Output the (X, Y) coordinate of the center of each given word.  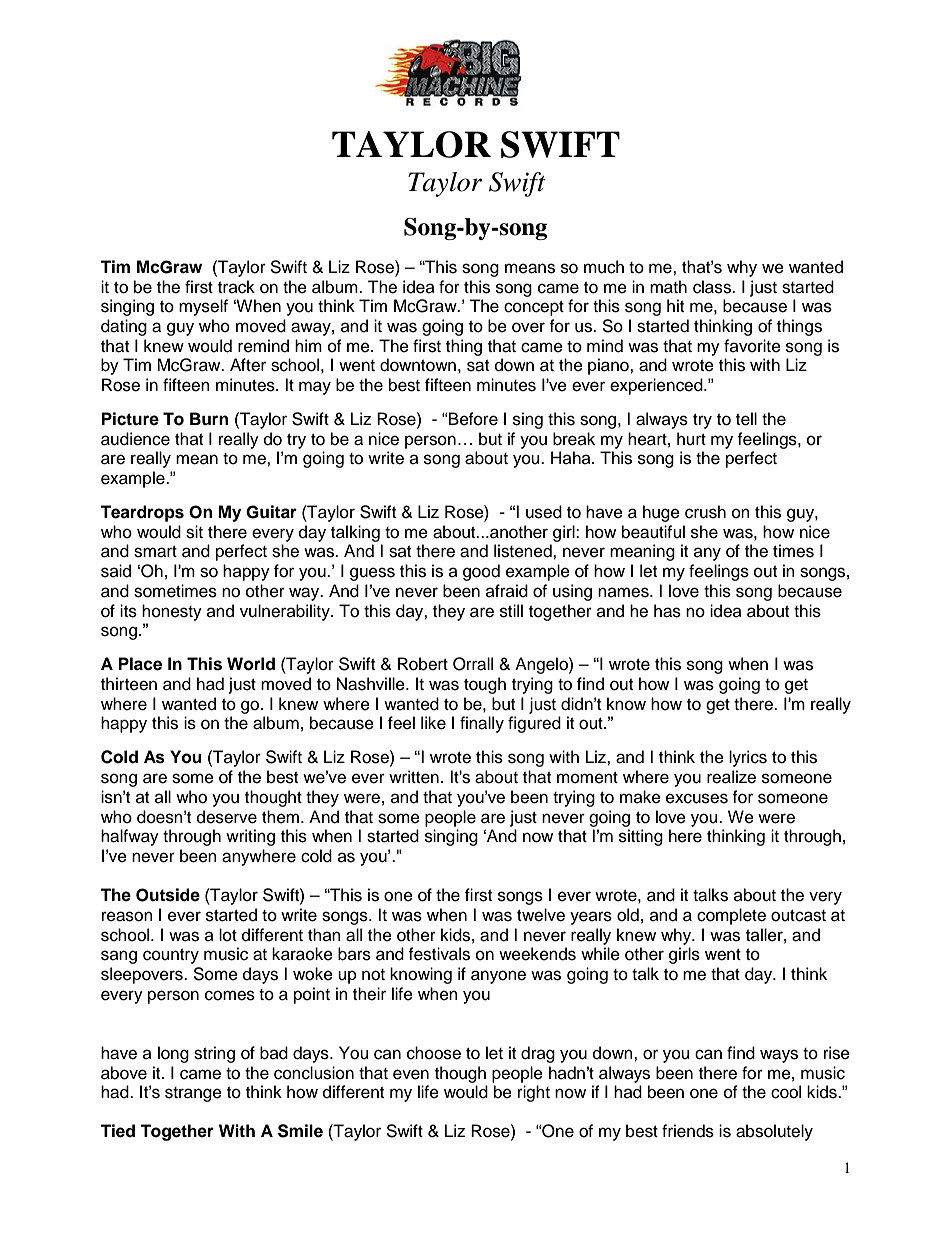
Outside (168, 895)
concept (534, 308)
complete (731, 916)
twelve (541, 915)
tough (485, 685)
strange (193, 1094)
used (544, 512)
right (534, 1093)
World (251, 664)
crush (705, 512)
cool (786, 1092)
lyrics (748, 758)
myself (203, 307)
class (713, 287)
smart (155, 552)
